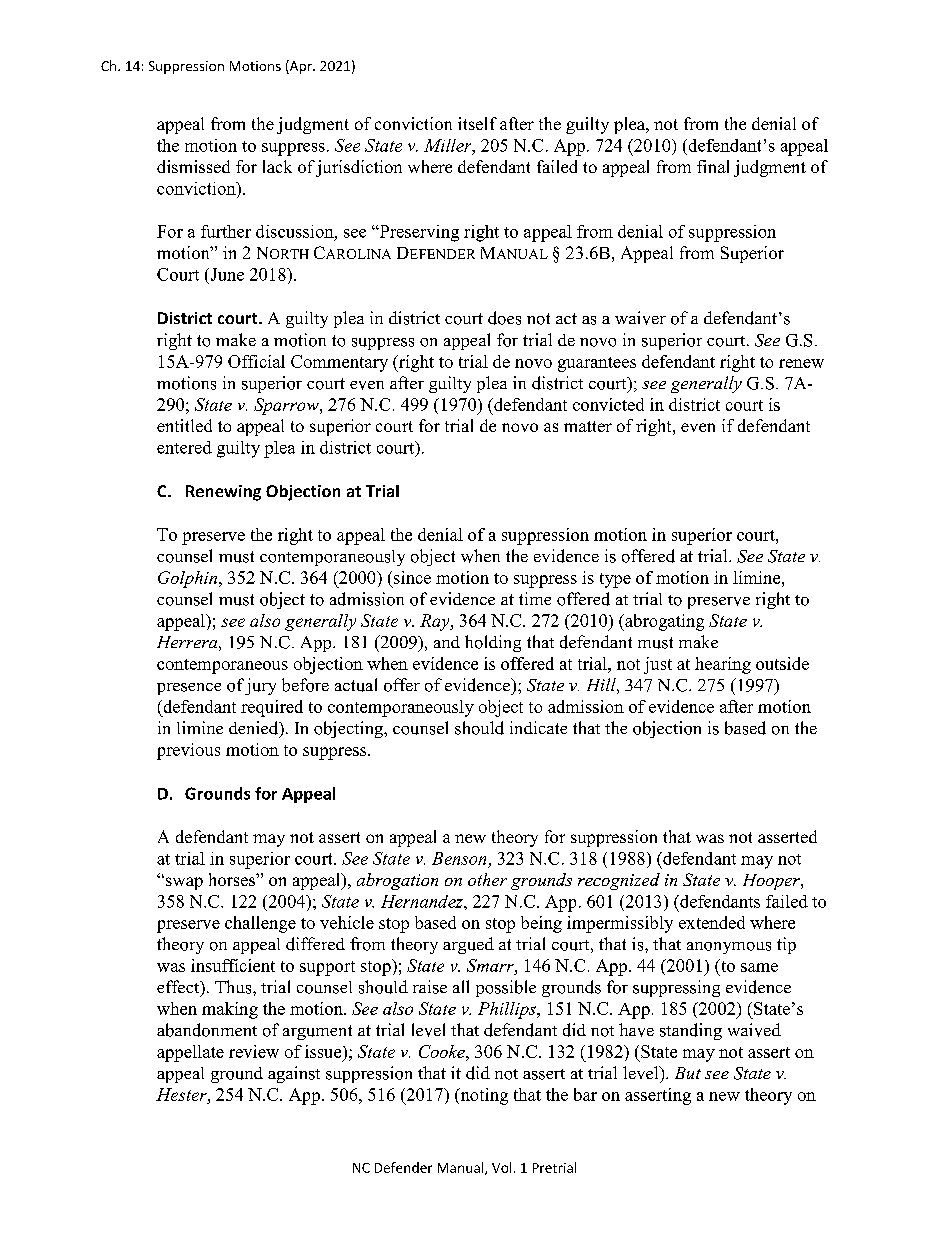  I want to click on lack, so click(277, 166).
